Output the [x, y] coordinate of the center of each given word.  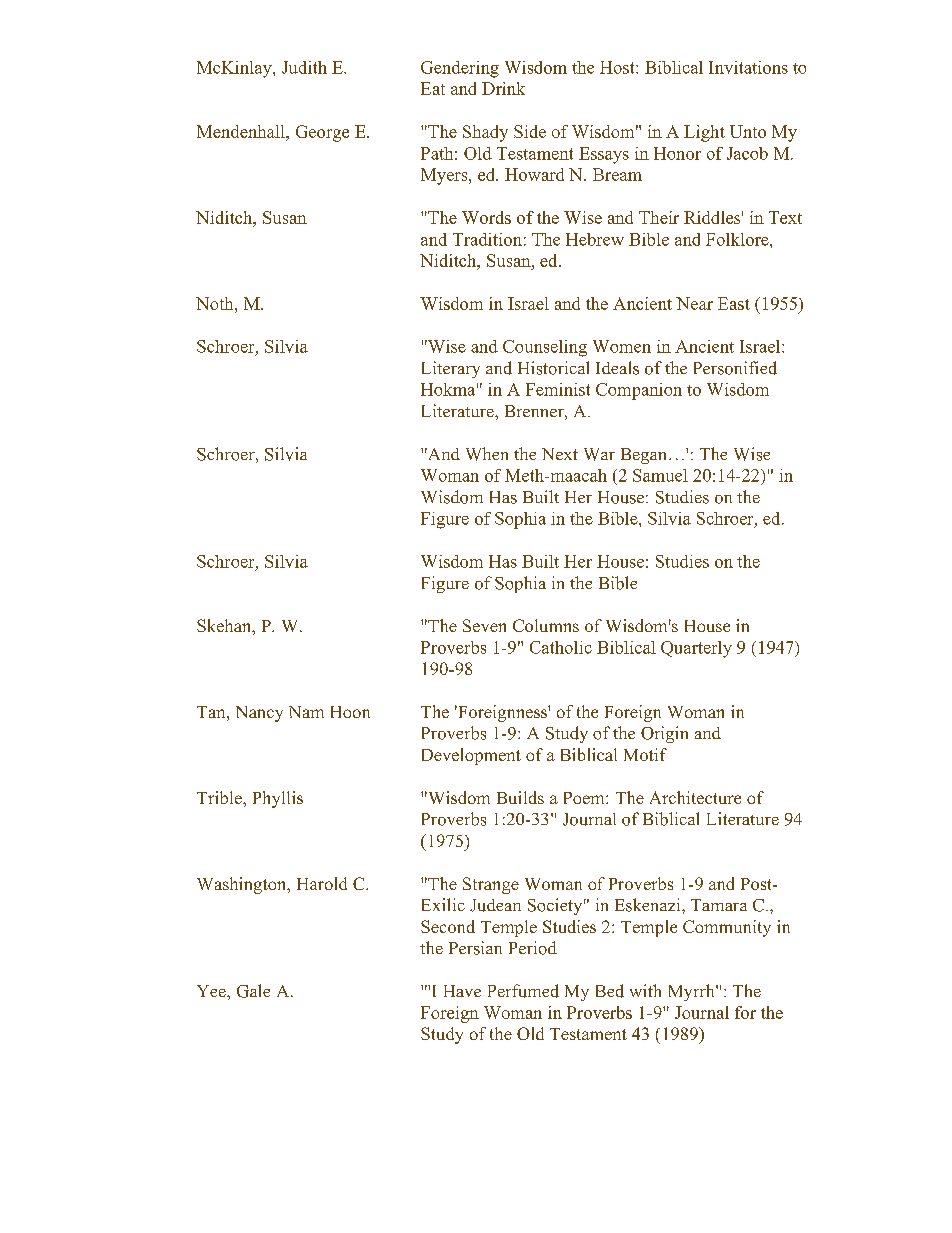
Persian [475, 948]
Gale [253, 991]
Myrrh [693, 992]
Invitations [748, 67]
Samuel [660, 475]
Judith [304, 67]
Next [560, 454]
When [487, 454]
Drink [503, 88]
